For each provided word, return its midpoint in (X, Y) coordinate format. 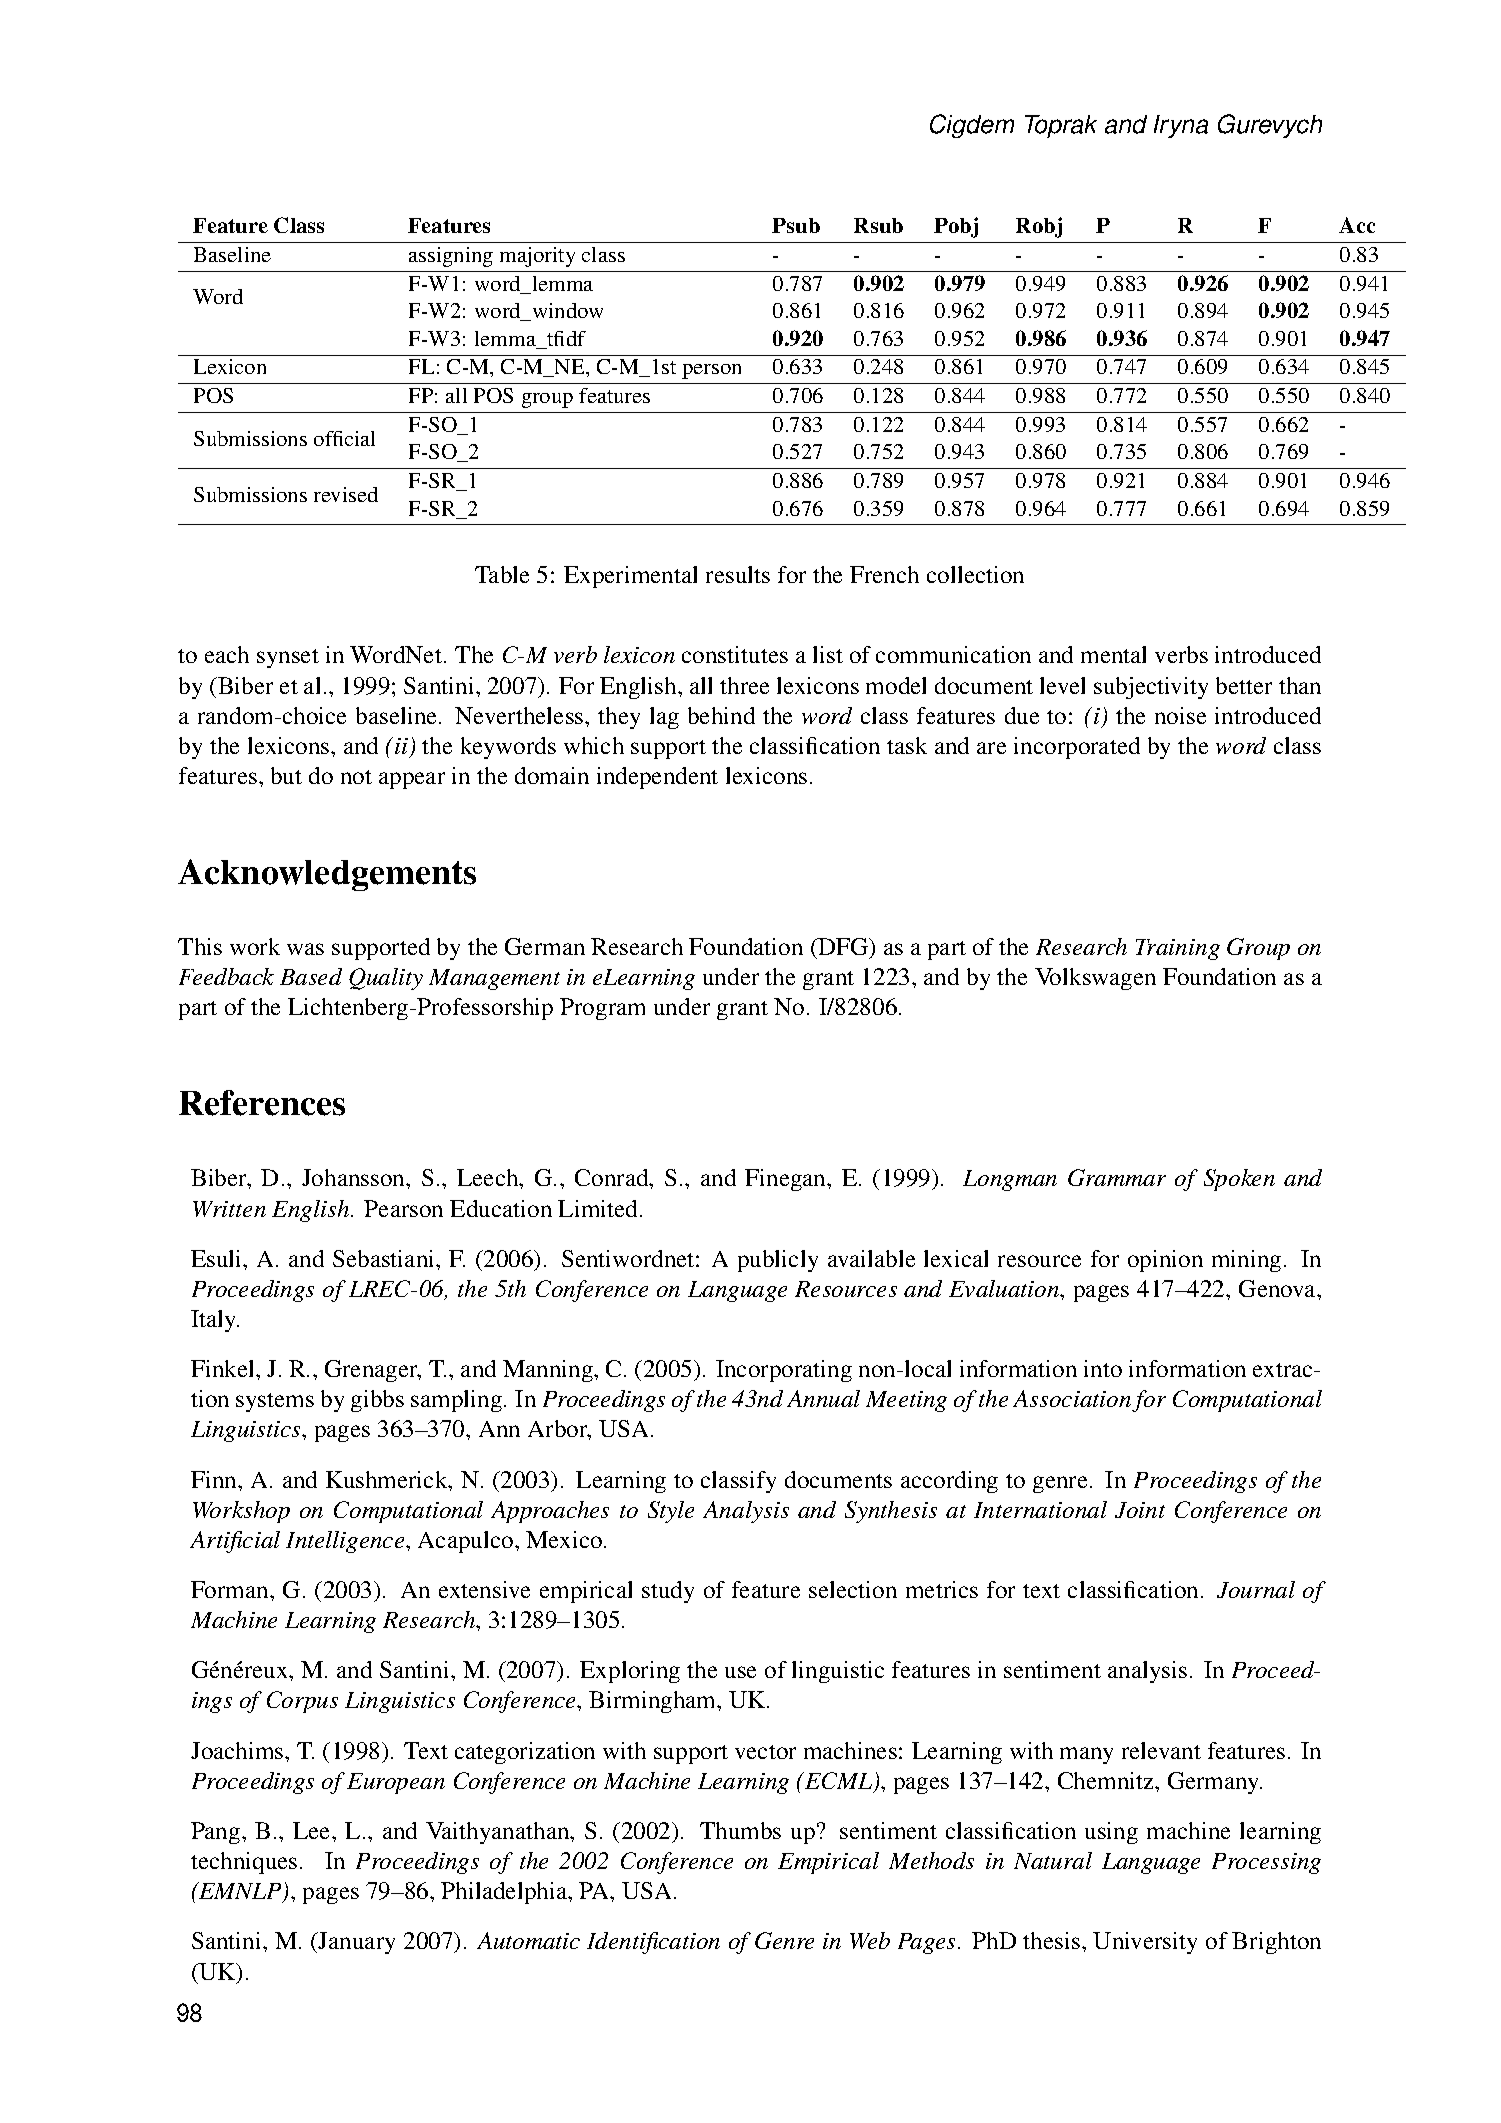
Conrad (613, 1177)
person (711, 371)
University (1145, 1943)
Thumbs (740, 1830)
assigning (451, 257)
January (356, 1943)
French (884, 574)
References (262, 1103)
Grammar (1117, 1177)
